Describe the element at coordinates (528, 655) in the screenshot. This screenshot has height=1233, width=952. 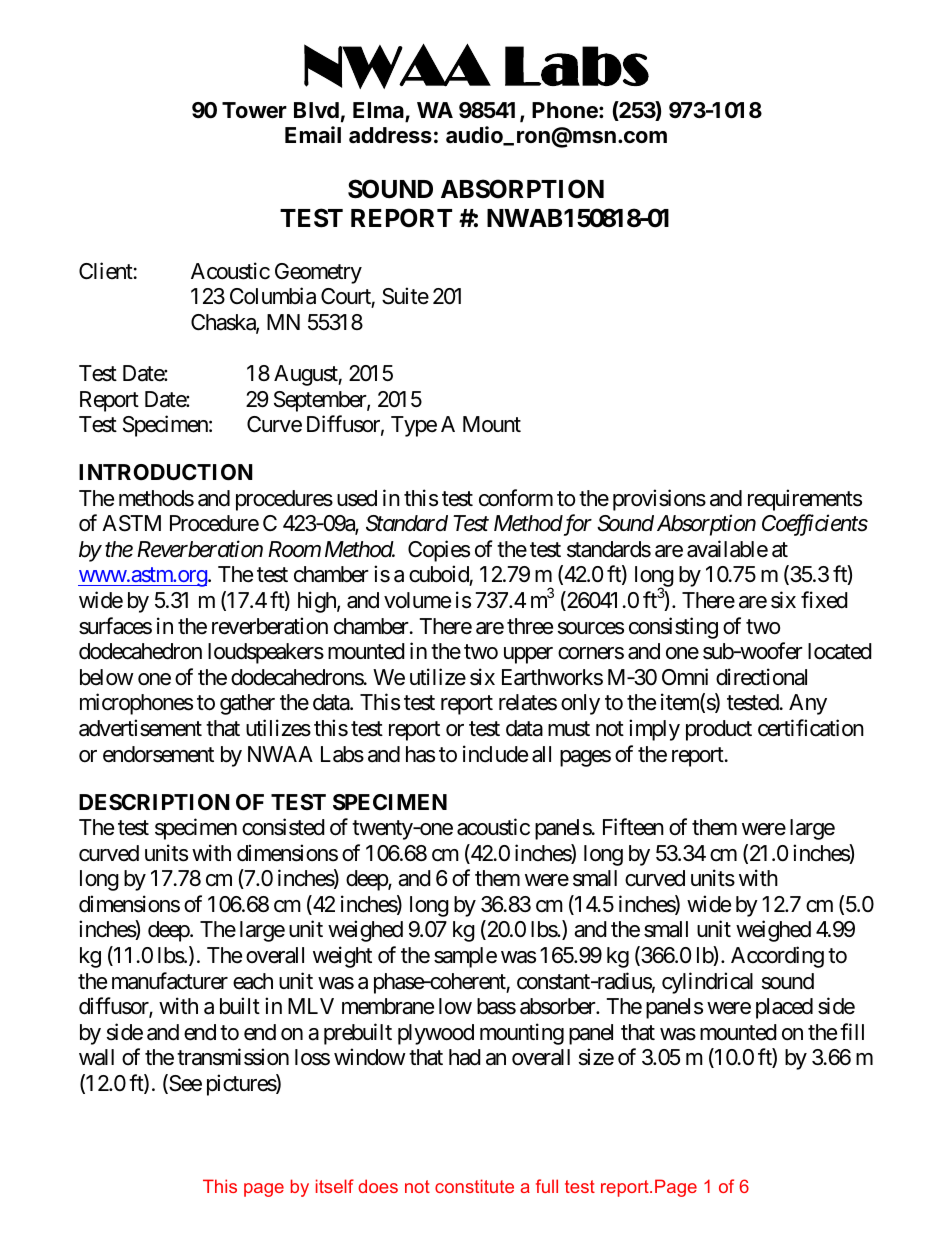
I see `upper` at that location.
